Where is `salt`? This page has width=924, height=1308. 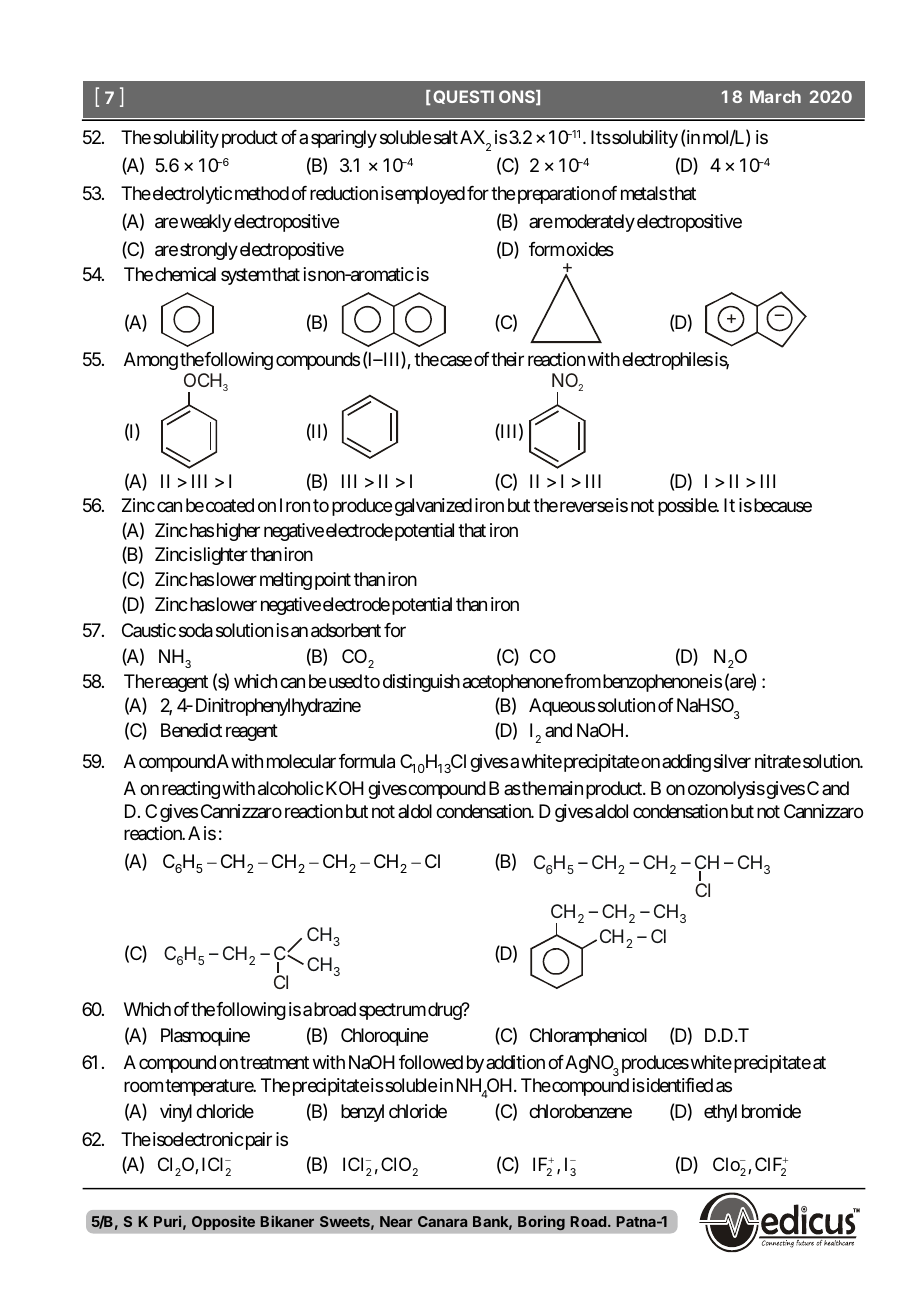 salt is located at coordinates (446, 137).
